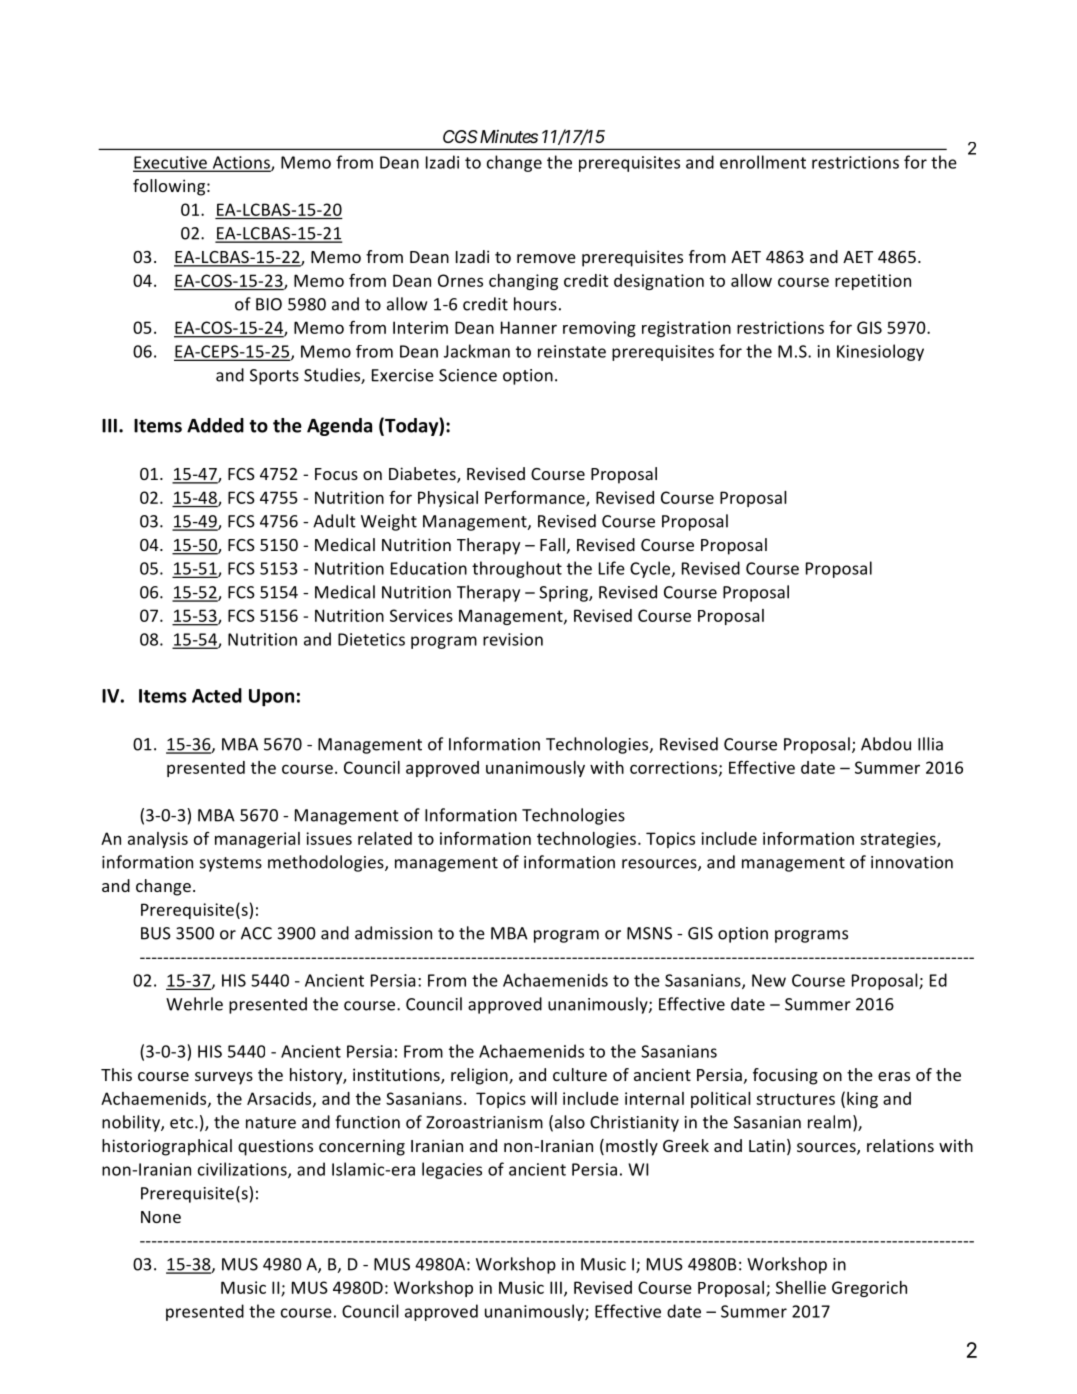 Image resolution: width=1077 pixels, height=1394 pixels. I want to click on managerial, so click(257, 840).
